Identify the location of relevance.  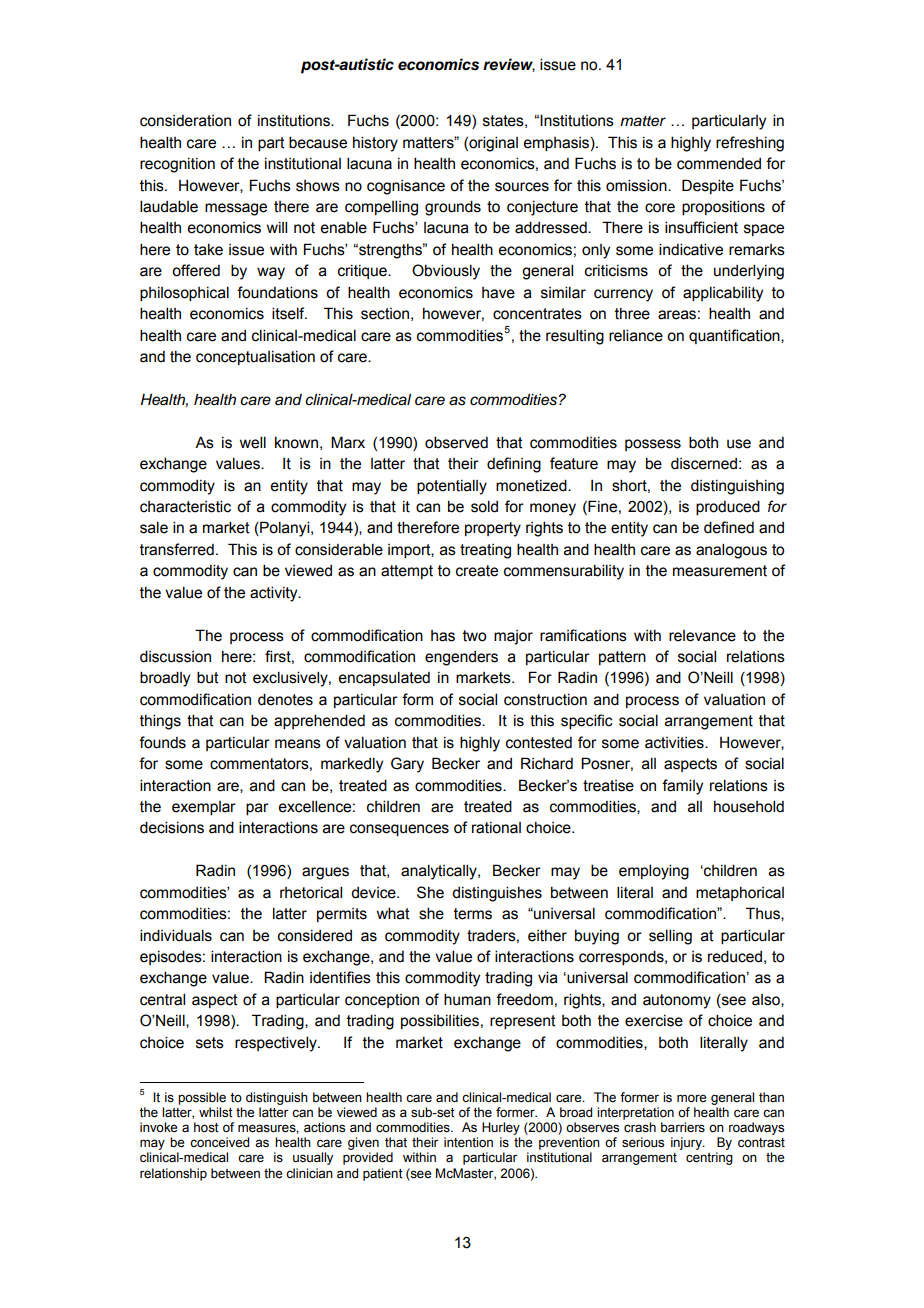
(702, 636).
